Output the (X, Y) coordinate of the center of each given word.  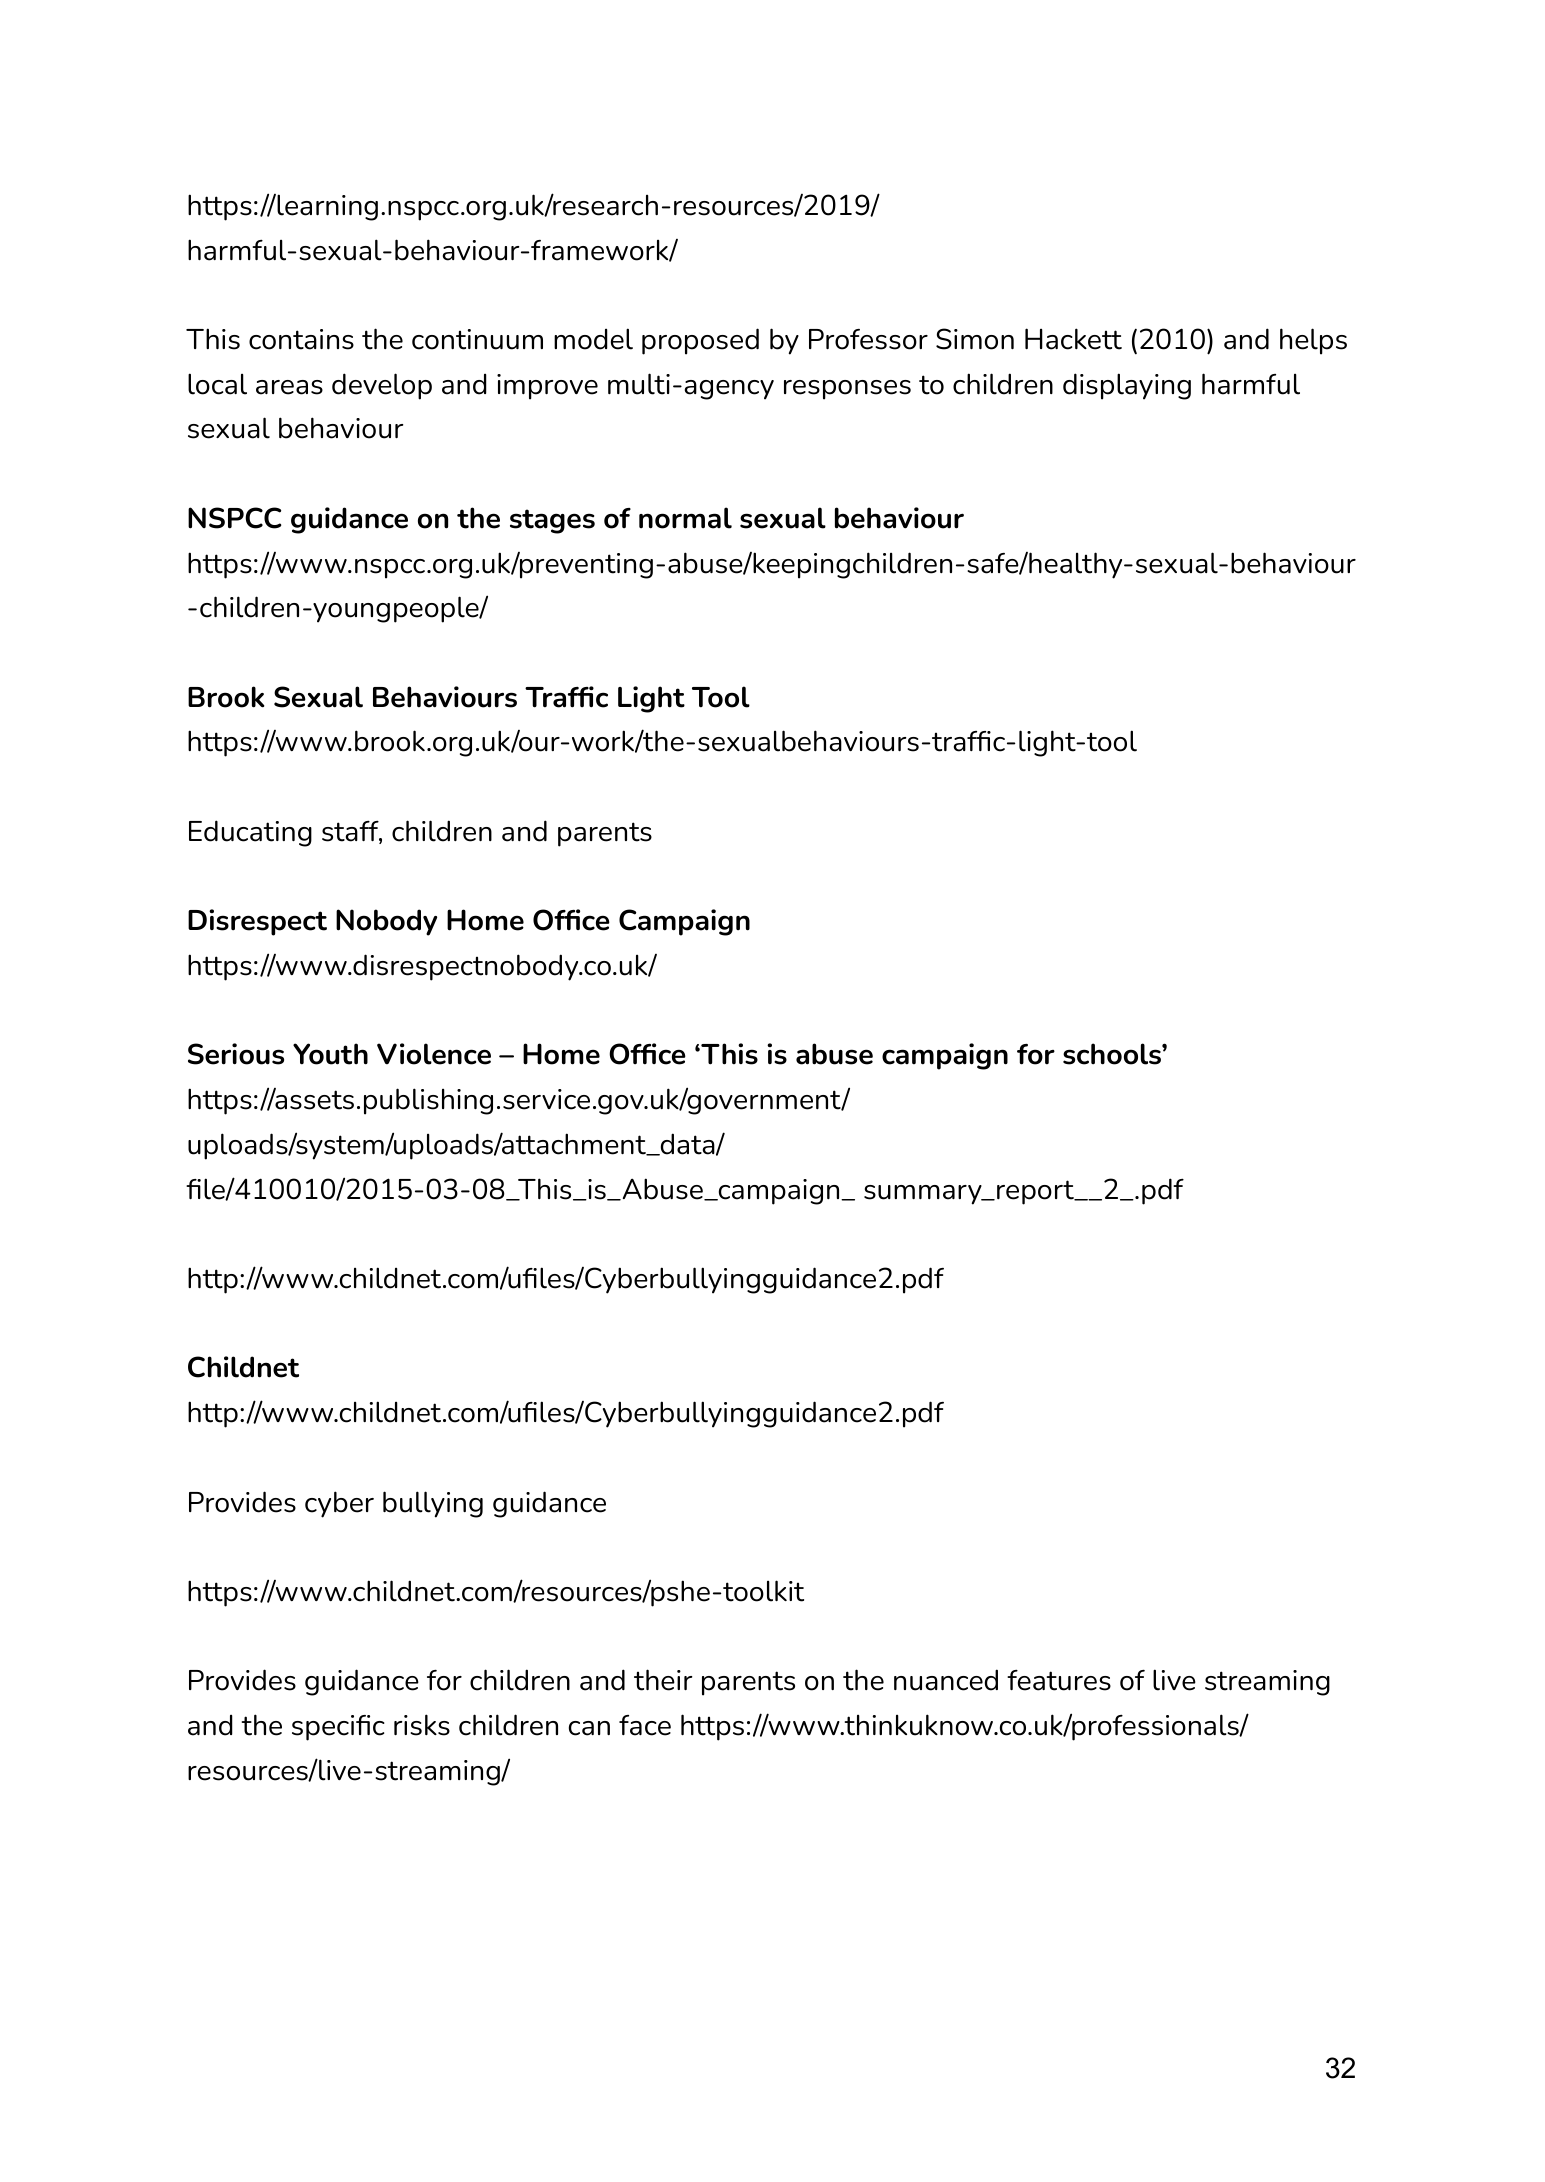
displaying (1127, 386)
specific (338, 1728)
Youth (330, 1054)
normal (685, 518)
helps (1313, 341)
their (663, 1680)
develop (382, 386)
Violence (434, 1054)
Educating (250, 833)
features (1059, 1680)
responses (847, 390)
